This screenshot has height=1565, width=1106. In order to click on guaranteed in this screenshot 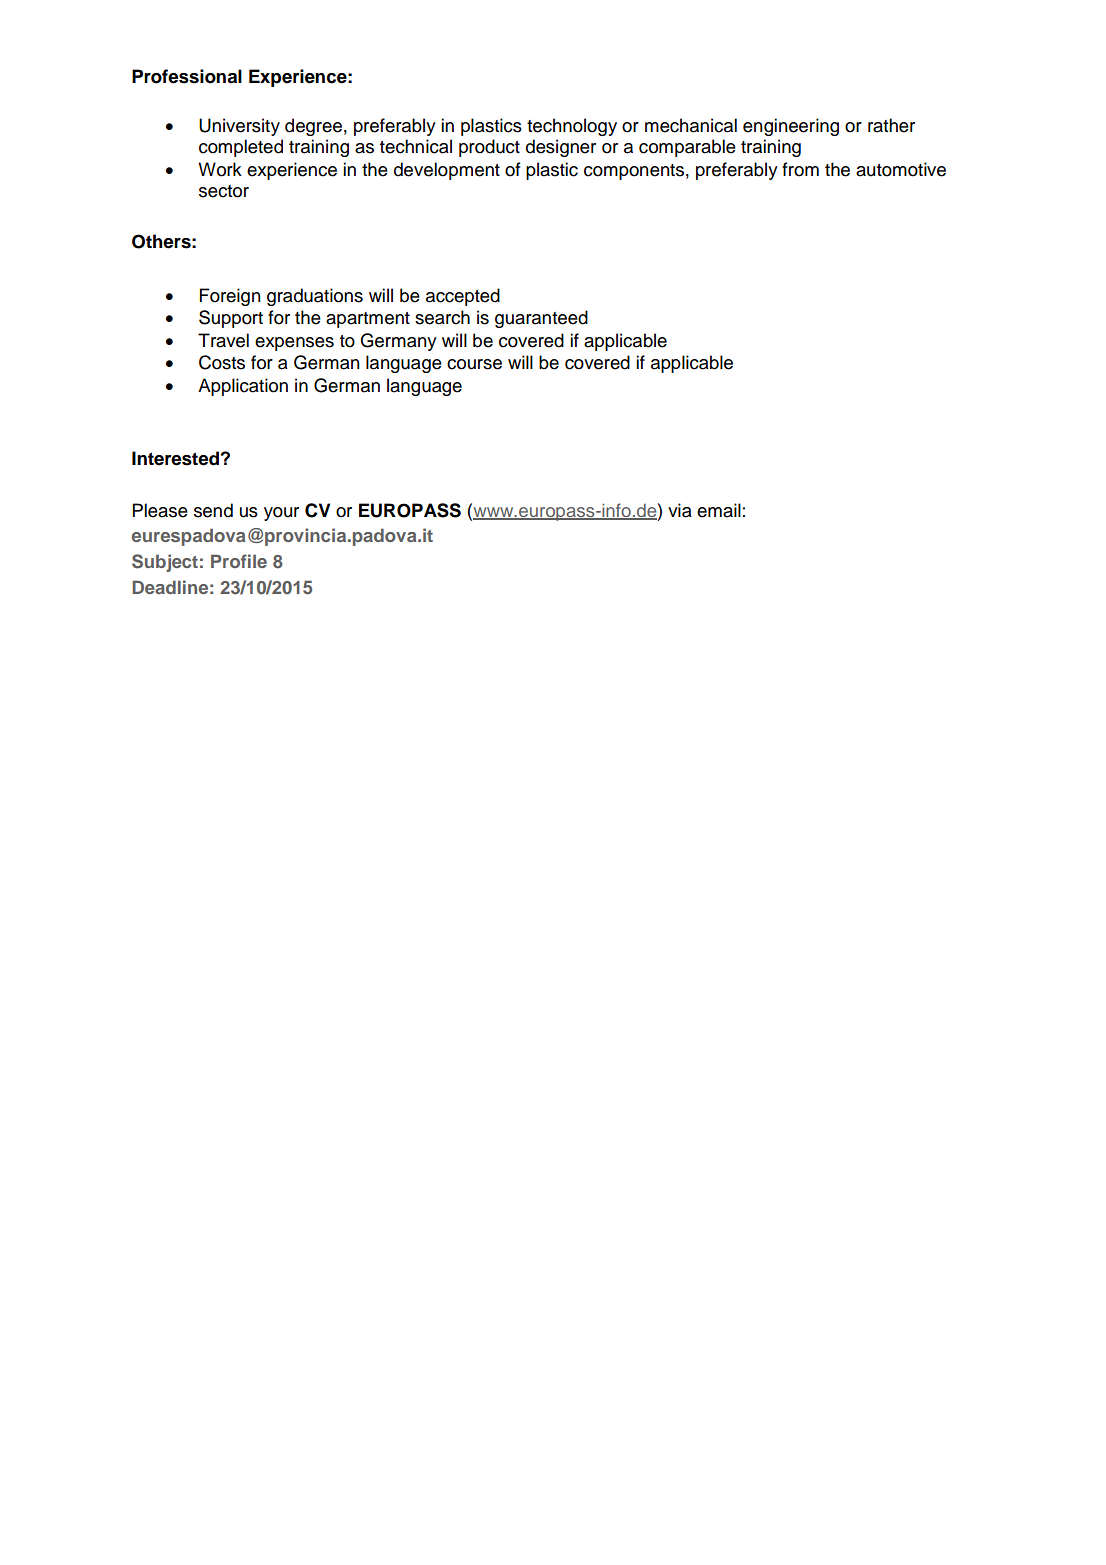, I will do `click(541, 319)`.
